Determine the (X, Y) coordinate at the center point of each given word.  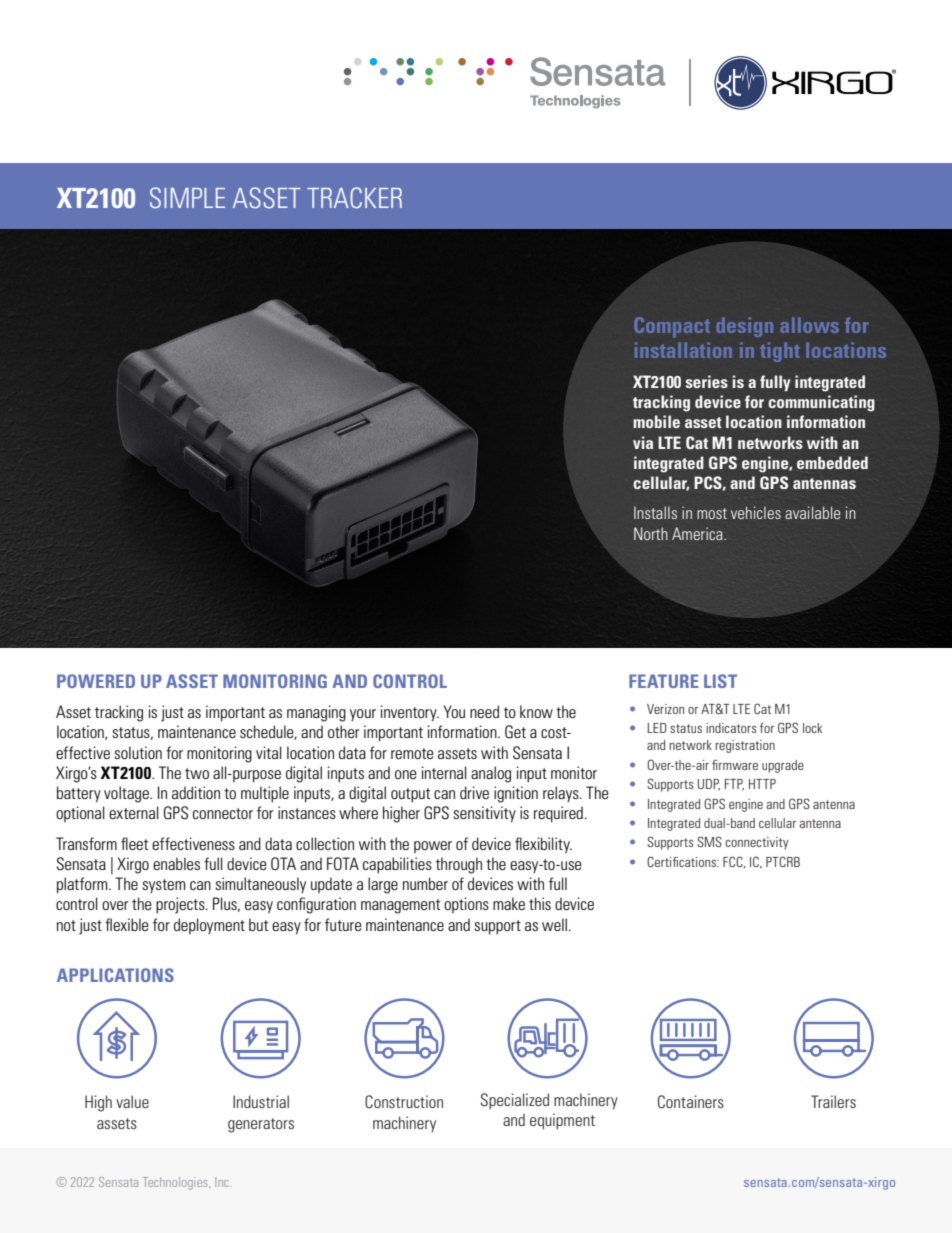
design (744, 327)
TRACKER (354, 198)
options (466, 905)
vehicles (756, 512)
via (643, 442)
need (484, 711)
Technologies (176, 1183)
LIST (720, 681)
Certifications (682, 861)
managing (316, 713)
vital (269, 752)
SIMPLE (187, 198)
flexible (127, 924)
